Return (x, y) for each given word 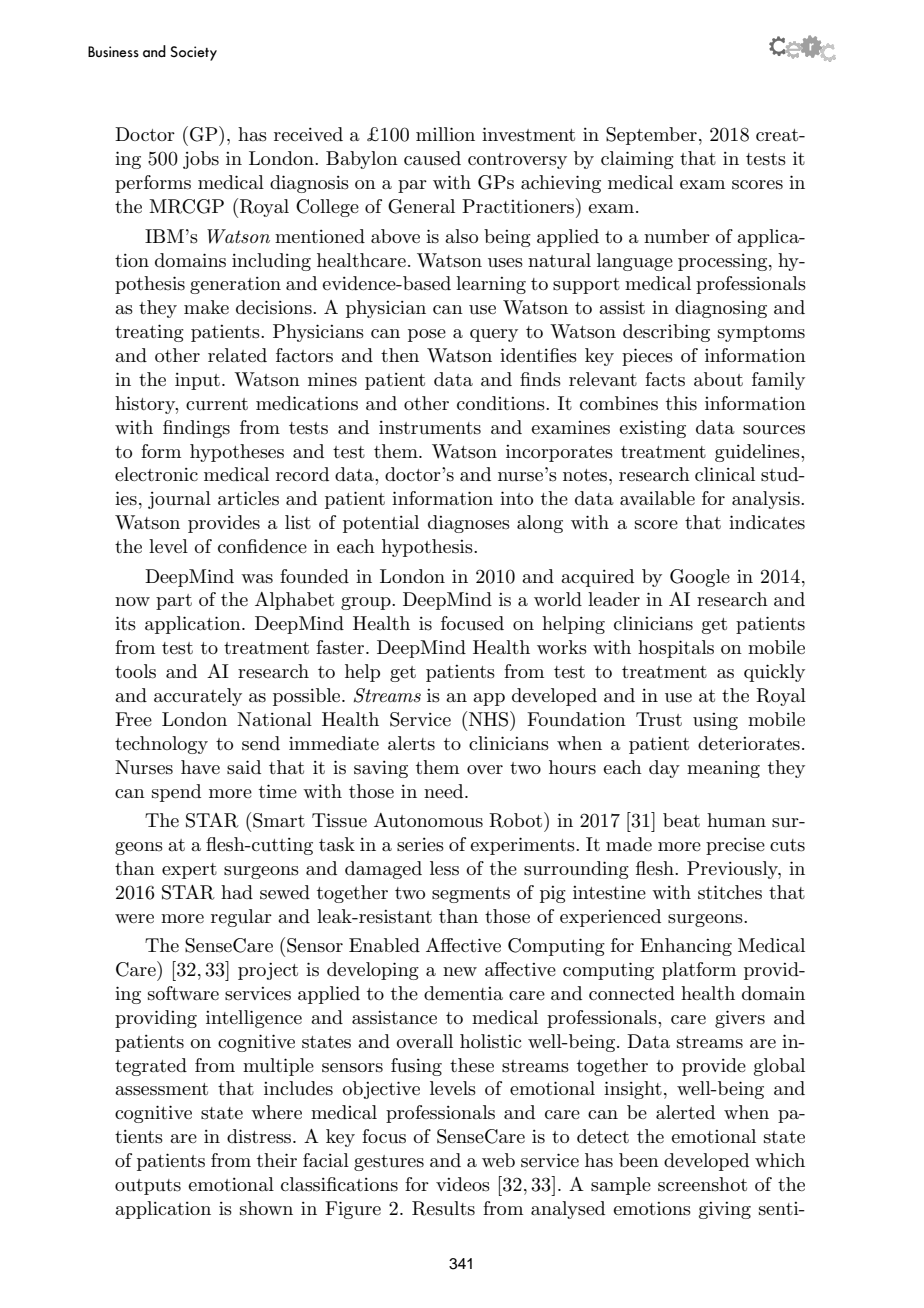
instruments (430, 428)
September (651, 136)
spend (176, 793)
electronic (156, 474)
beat (681, 820)
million (445, 134)
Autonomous (428, 820)
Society (193, 53)
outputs (148, 1187)
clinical (725, 474)
